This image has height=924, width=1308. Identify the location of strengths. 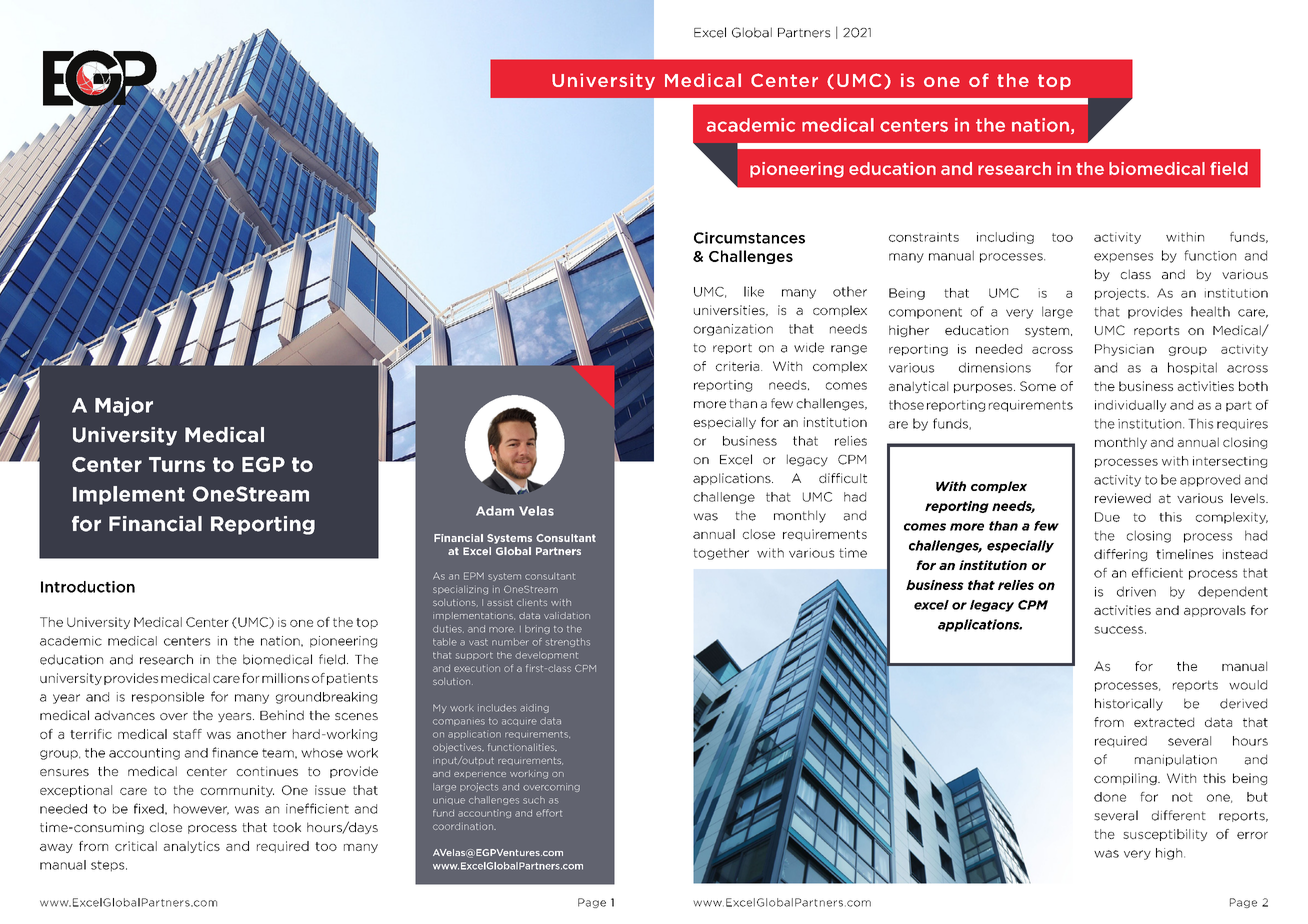
(568, 642).
